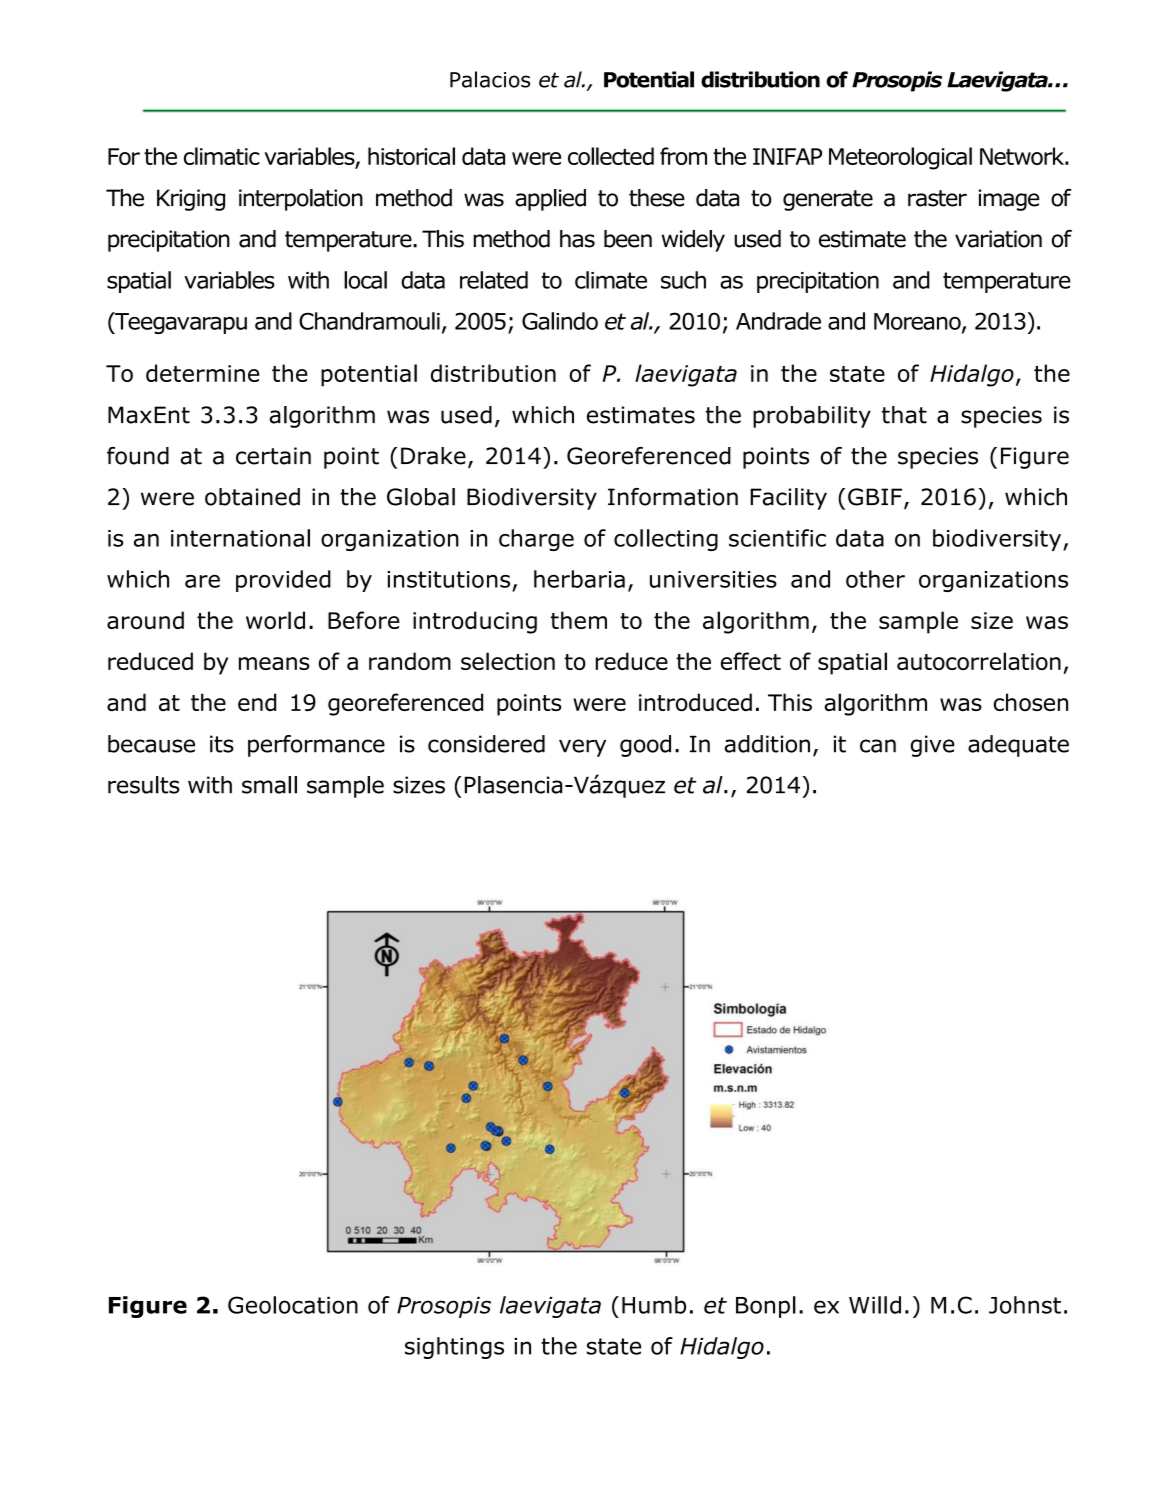 This screenshot has height=1489, width=1150. What do you see at coordinates (673, 497) in the screenshot?
I see `Information` at bounding box center [673, 497].
